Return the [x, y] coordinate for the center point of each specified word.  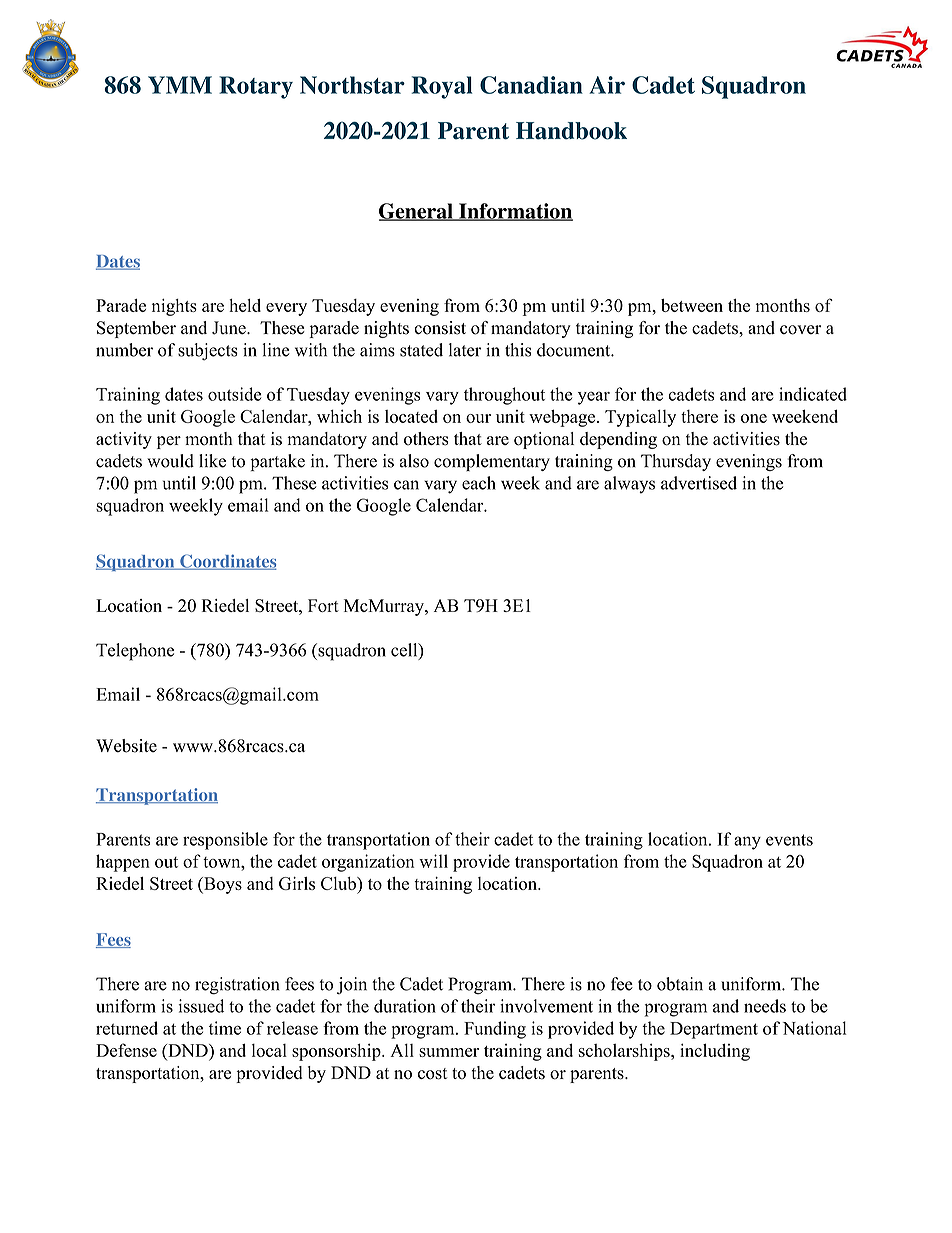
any [747, 843]
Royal [442, 87]
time [225, 1028]
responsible [225, 841]
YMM [180, 85]
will [433, 861]
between [692, 305]
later [465, 350]
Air [607, 85]
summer [449, 1052]
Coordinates [227, 562]
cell [405, 651]
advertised [699, 483]
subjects [208, 352]
